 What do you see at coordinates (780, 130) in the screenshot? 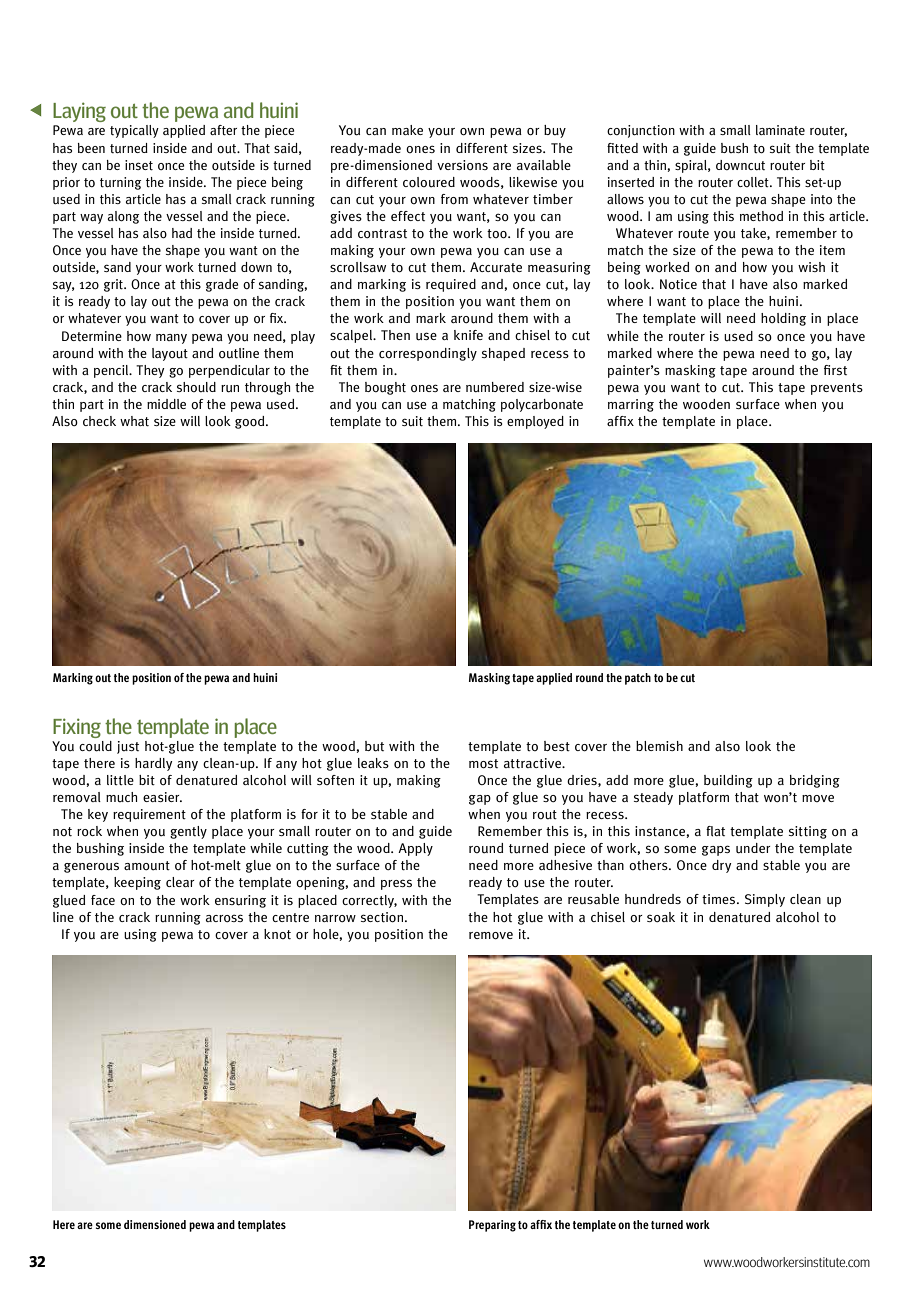
I see `laminate` at bounding box center [780, 130].
